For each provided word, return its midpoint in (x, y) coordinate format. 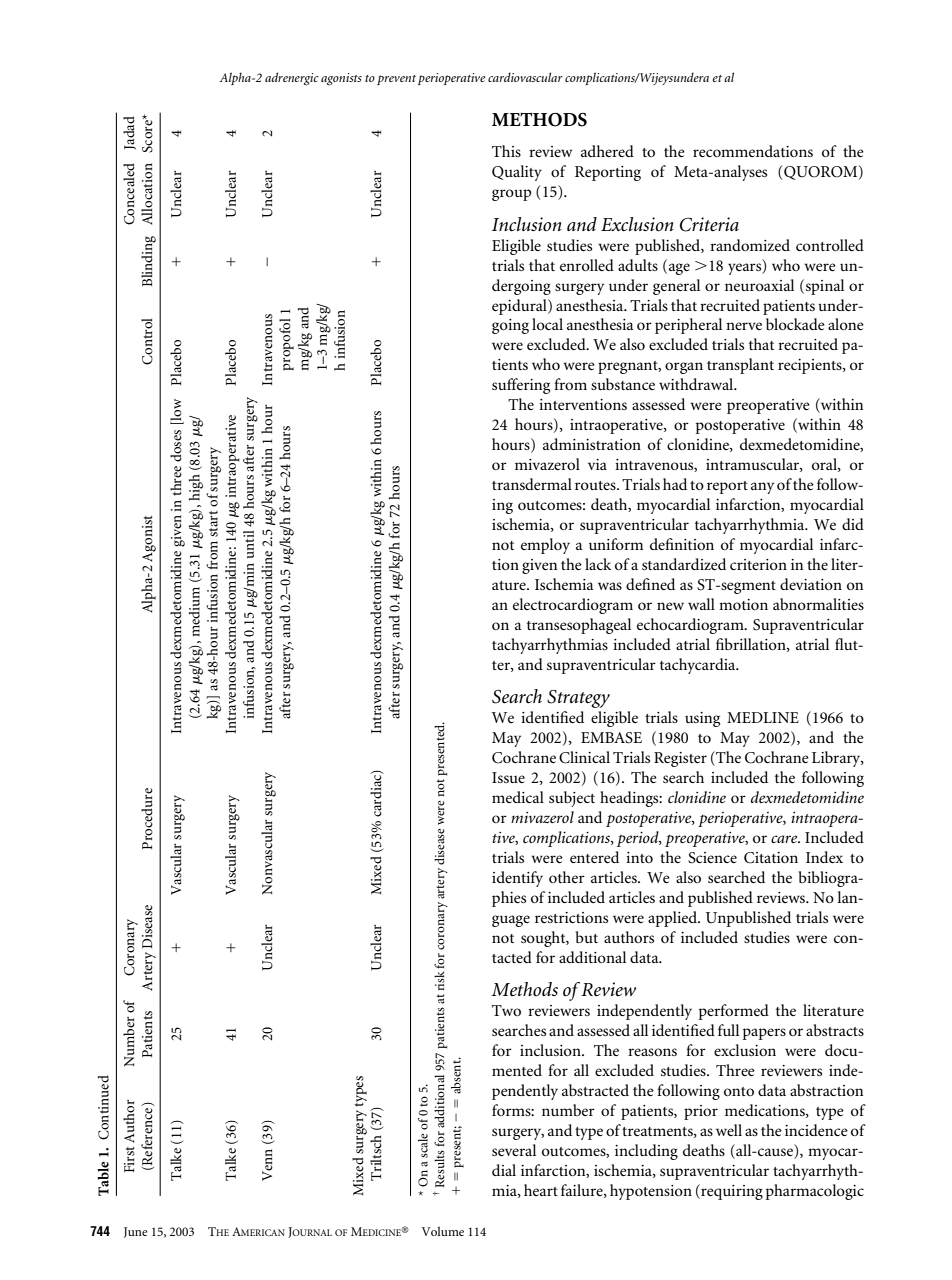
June (136, 1232)
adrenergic (292, 78)
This (506, 151)
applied (673, 919)
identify (517, 879)
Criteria (709, 224)
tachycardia (699, 666)
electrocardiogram (573, 606)
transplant (740, 366)
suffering (521, 386)
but (587, 937)
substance (623, 384)
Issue (508, 777)
